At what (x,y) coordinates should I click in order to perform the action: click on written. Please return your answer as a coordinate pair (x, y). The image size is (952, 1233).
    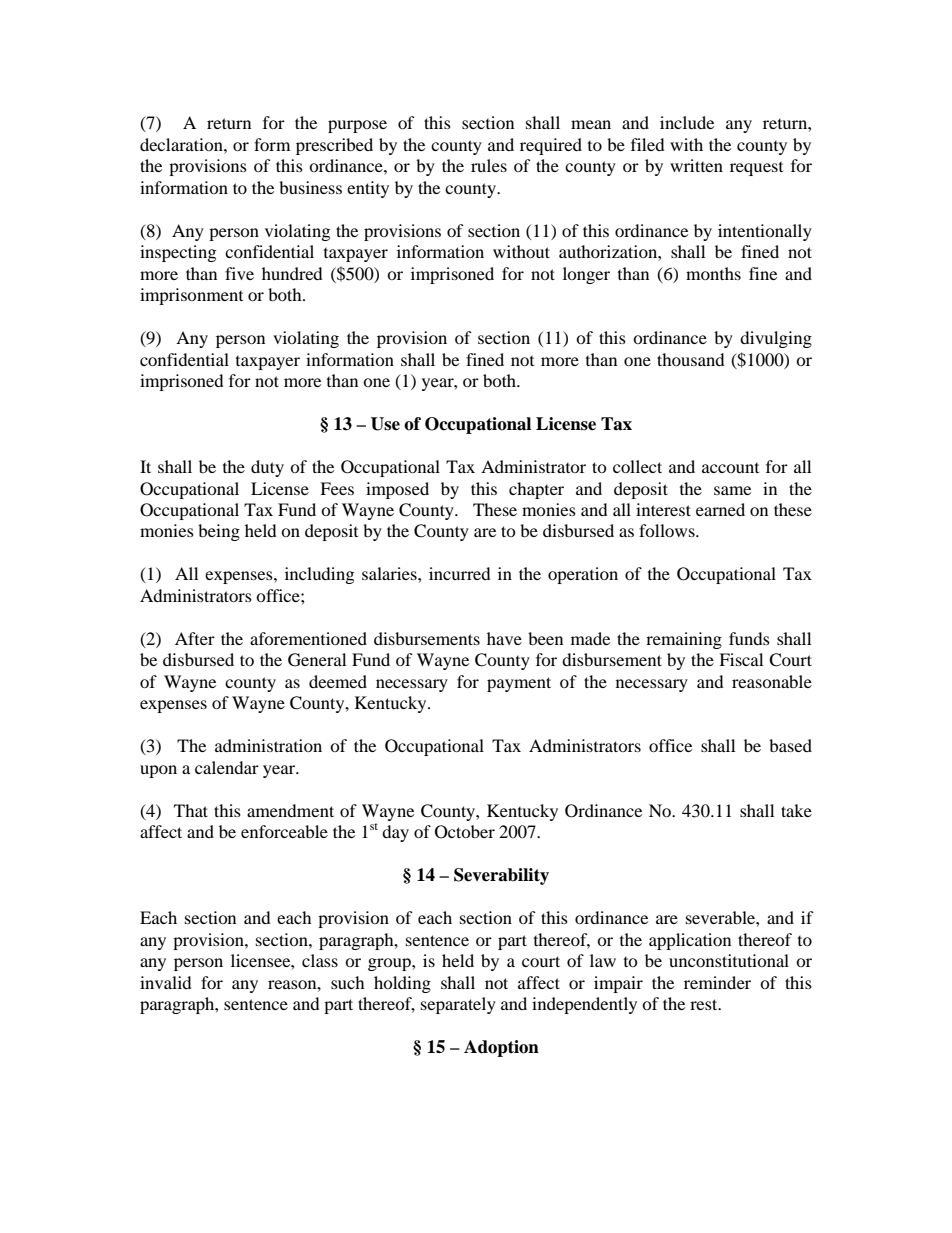
    Looking at the image, I should click on (696, 165).
